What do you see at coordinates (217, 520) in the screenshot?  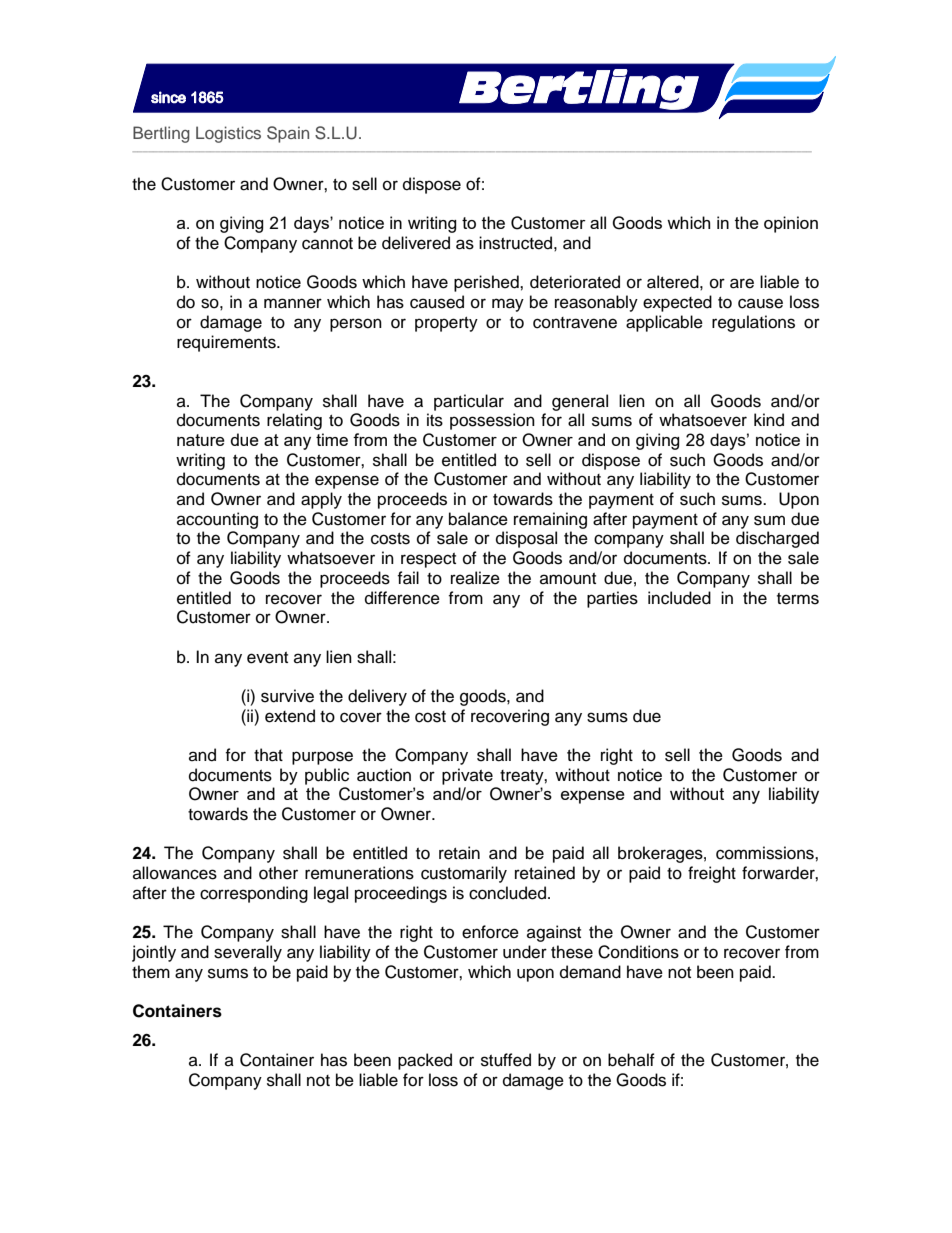 I see `accounting` at bounding box center [217, 520].
